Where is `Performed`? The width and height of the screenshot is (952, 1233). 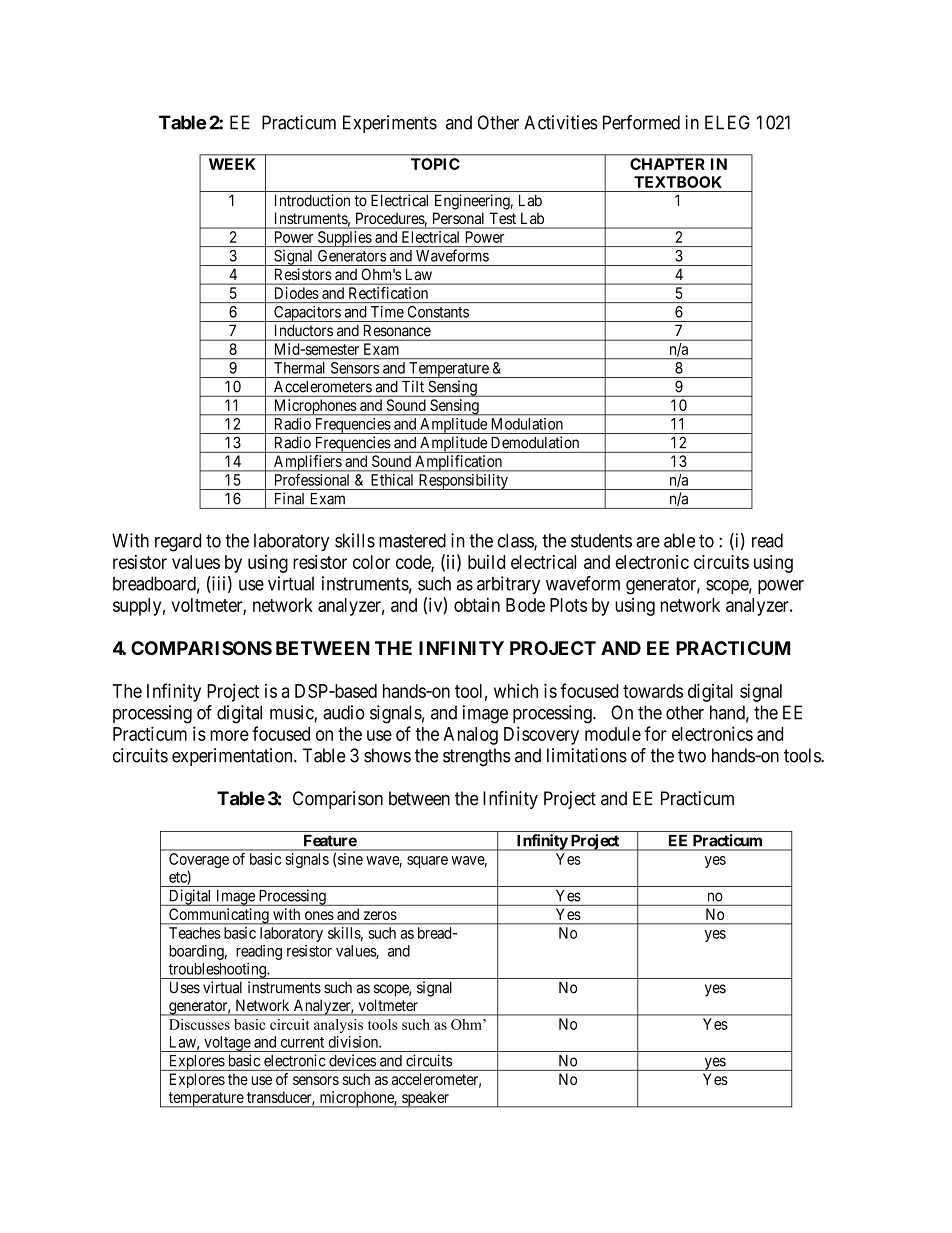 Performed is located at coordinates (641, 122).
